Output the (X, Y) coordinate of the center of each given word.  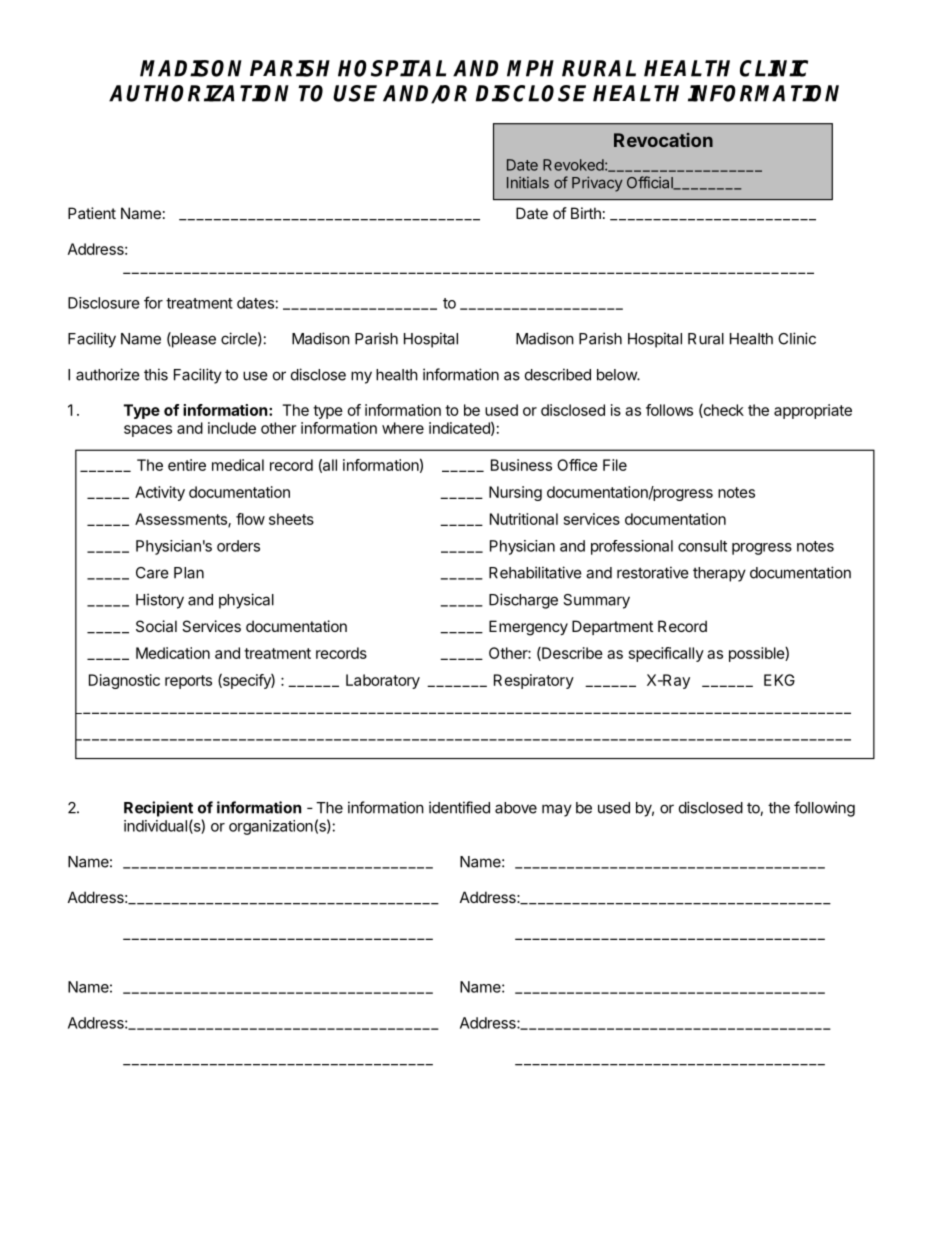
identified (459, 807)
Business (521, 465)
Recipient (158, 809)
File (615, 465)
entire (187, 465)
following (824, 809)
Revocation (663, 140)
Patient (92, 213)
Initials (528, 183)
